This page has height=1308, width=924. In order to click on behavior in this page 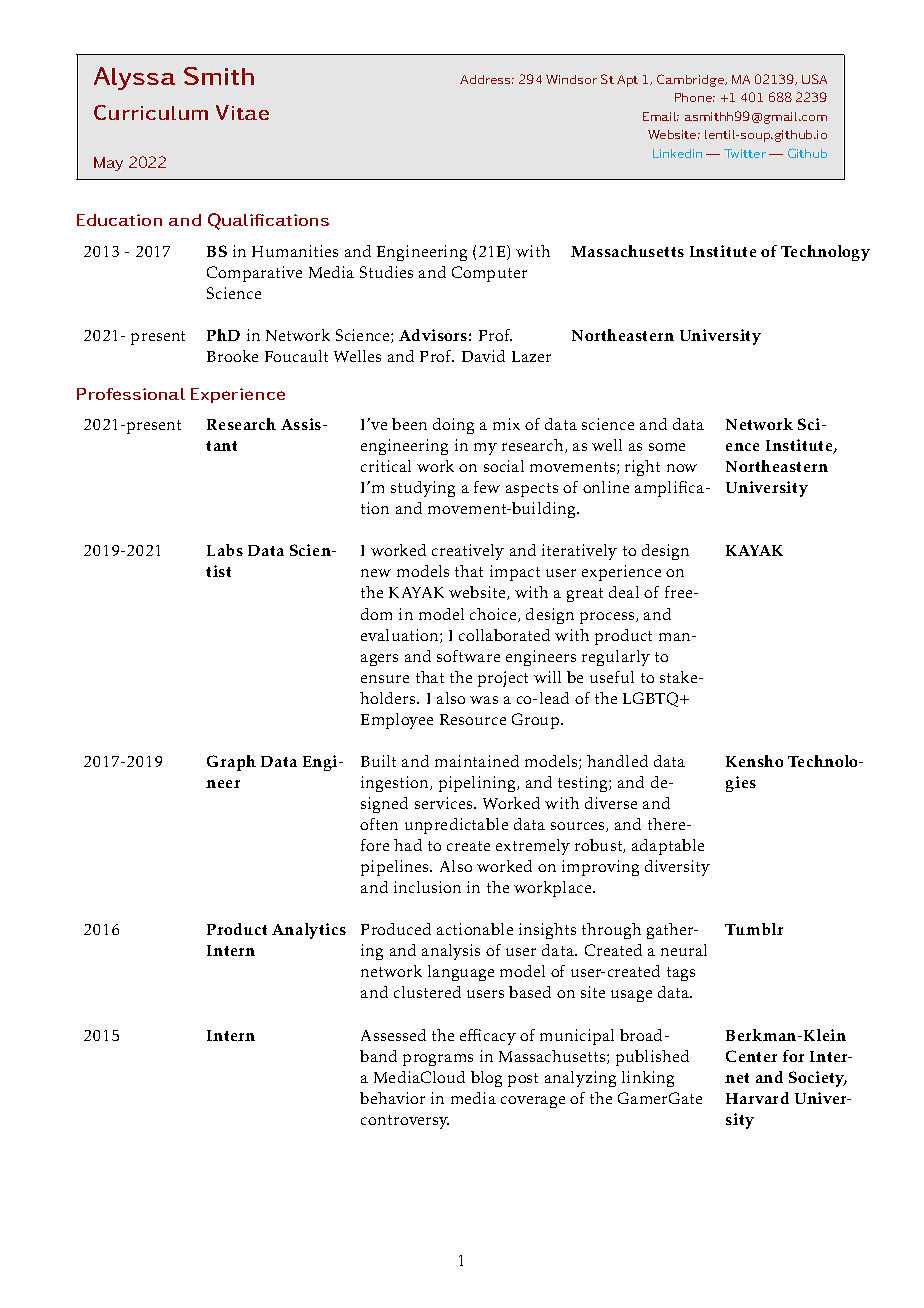, I will do `click(392, 1098)`.
